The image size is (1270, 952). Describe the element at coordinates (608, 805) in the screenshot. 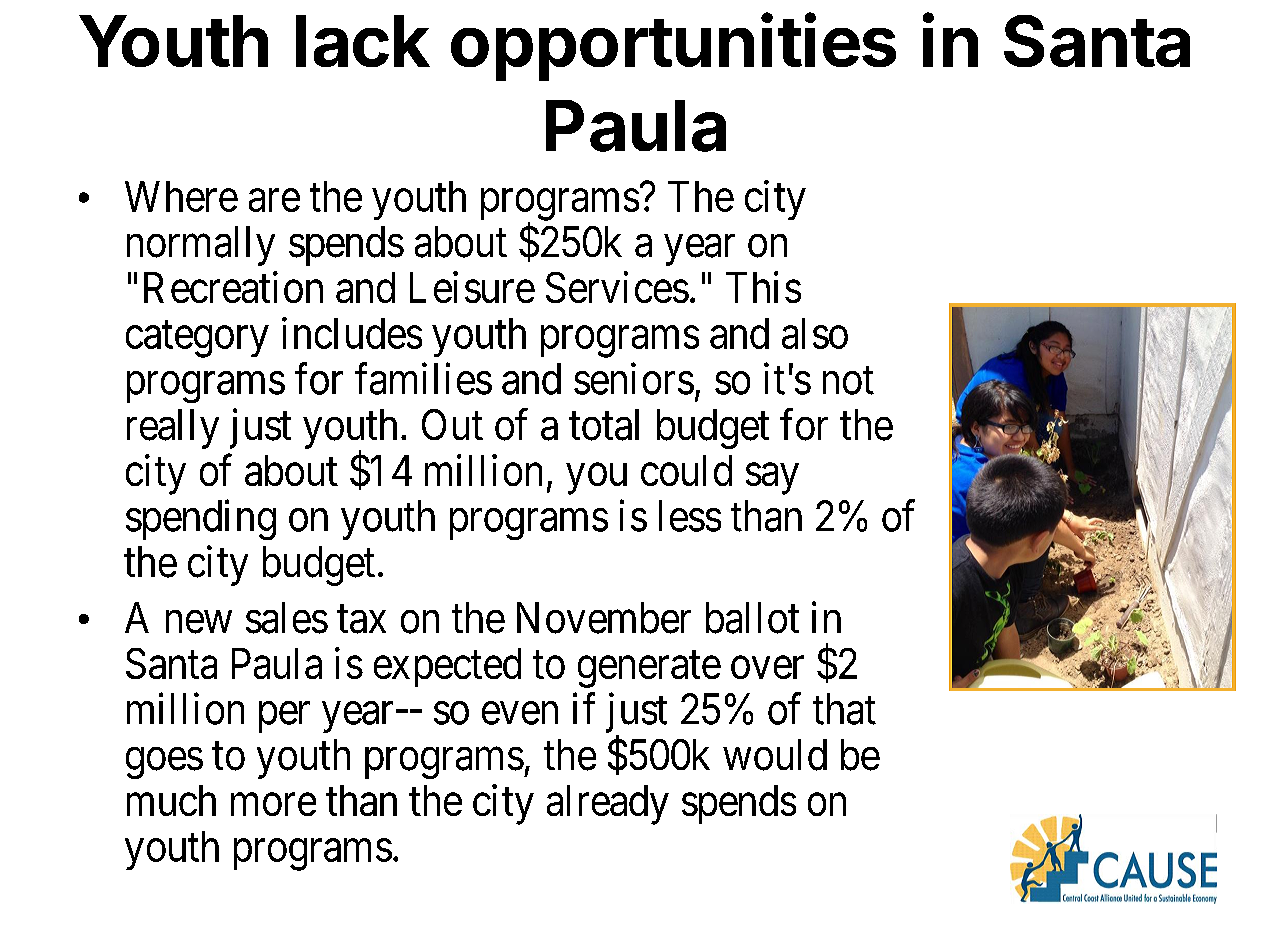

I see `already` at that location.
